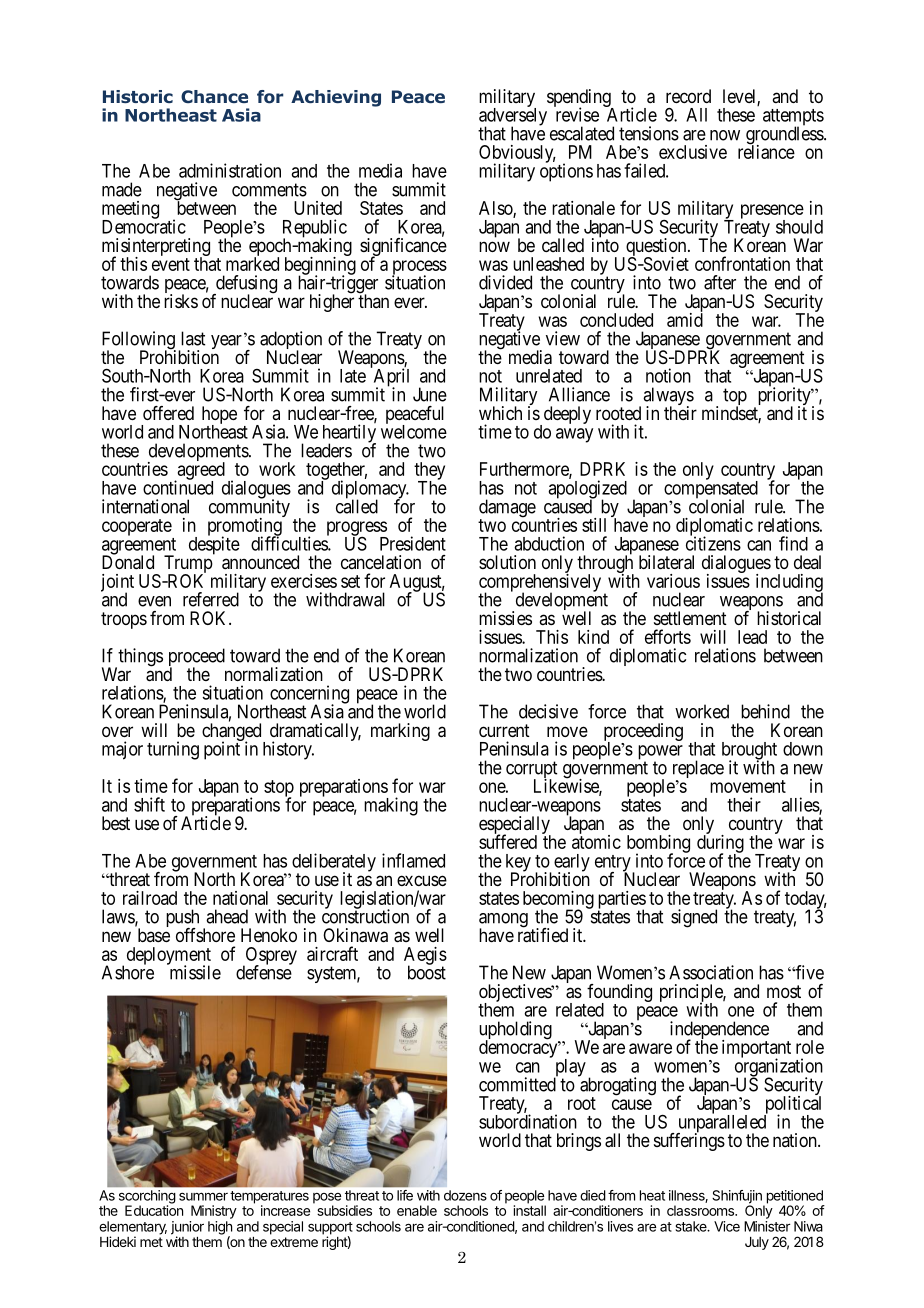 The width and height of the document is (924, 1308). Describe the element at coordinates (720, 845) in the document. I see `during` at that location.
